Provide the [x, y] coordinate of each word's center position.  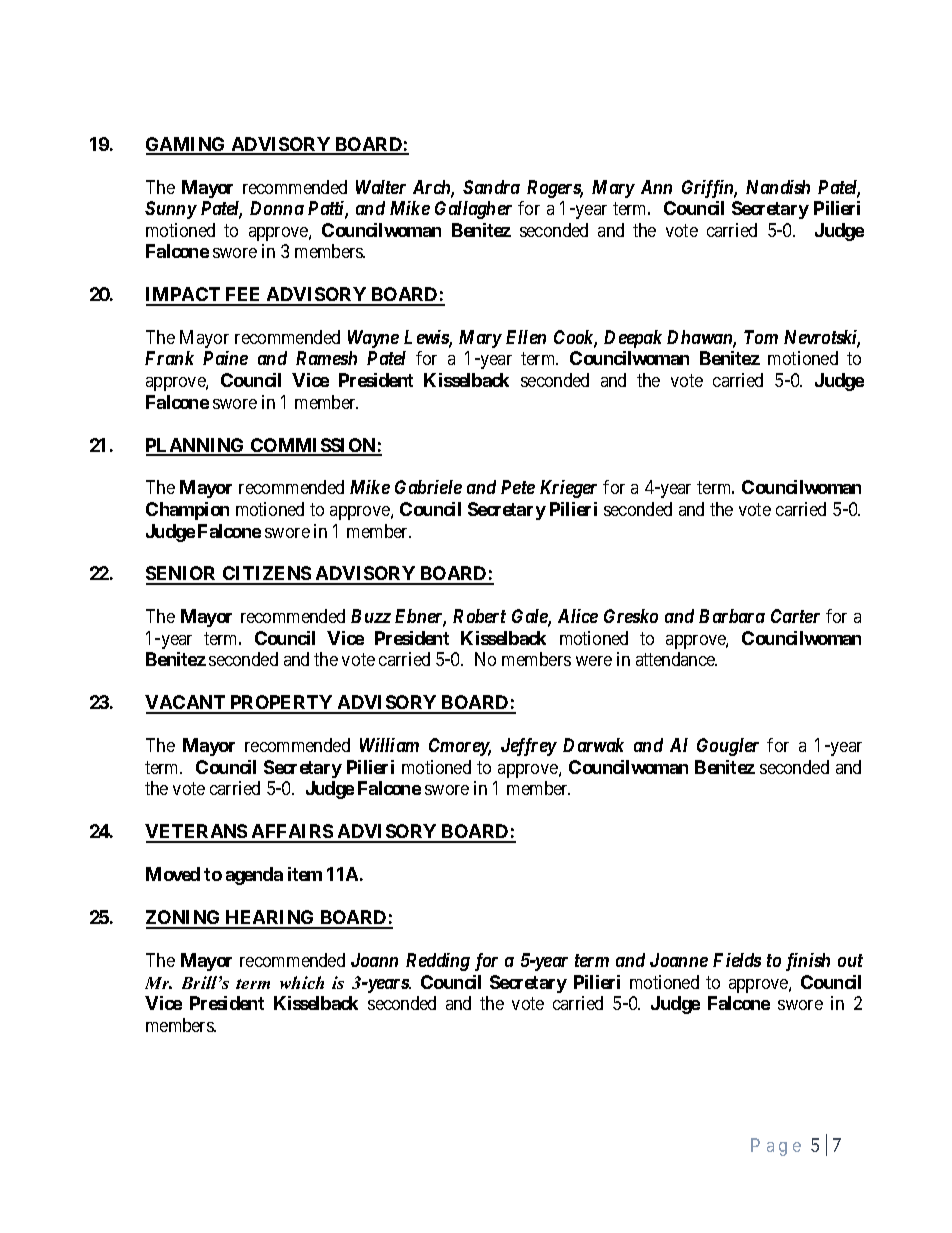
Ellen [526, 337]
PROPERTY [281, 704]
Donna [277, 208]
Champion [187, 511]
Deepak [633, 339]
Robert [479, 616]
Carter [795, 616]
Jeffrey [529, 747]
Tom [761, 337]
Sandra [491, 187]
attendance [676, 659]
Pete [518, 487]
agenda [254, 876]
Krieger [568, 489]
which [302, 982]
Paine [225, 358]
